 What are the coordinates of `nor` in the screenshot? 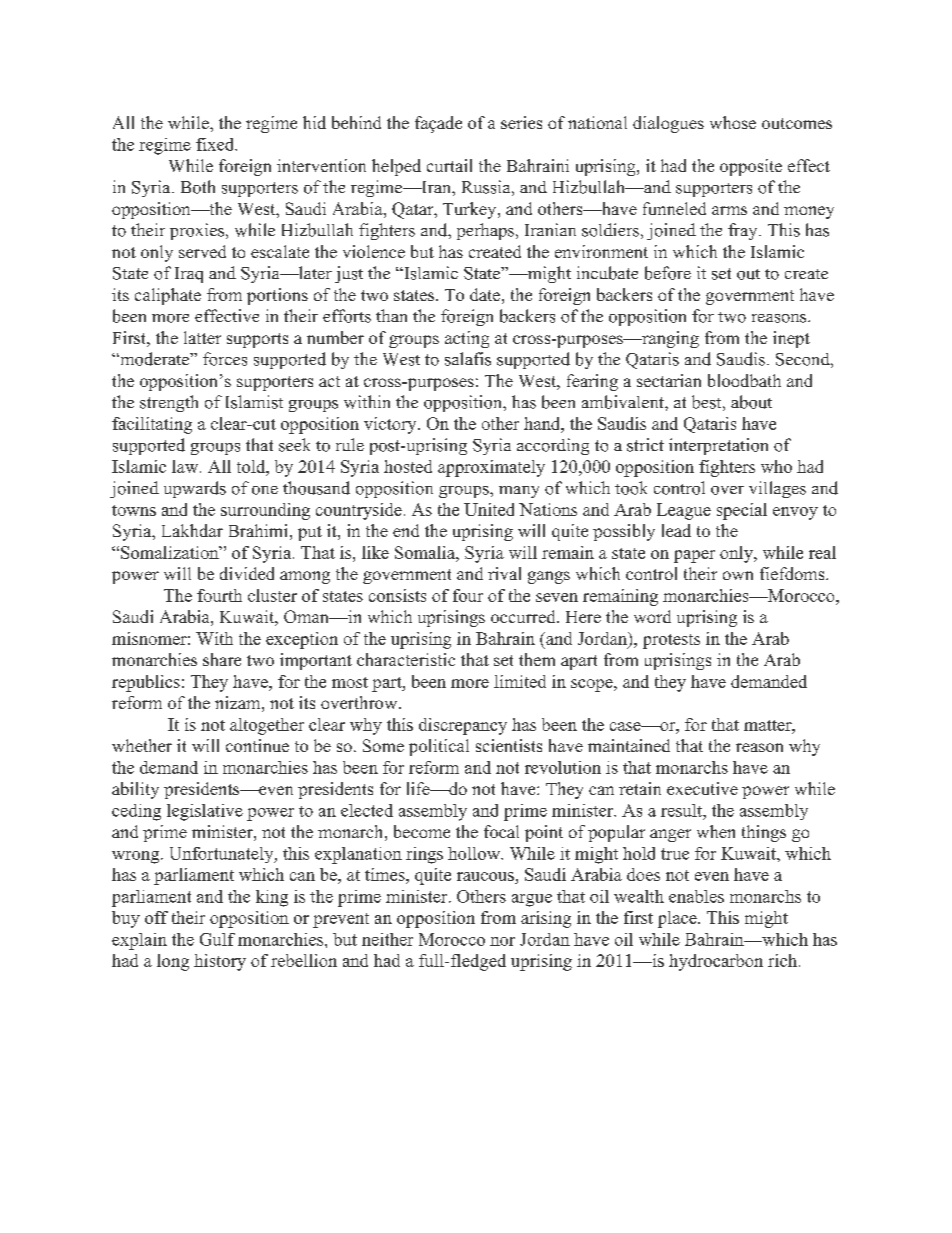 It's located at (502, 941).
